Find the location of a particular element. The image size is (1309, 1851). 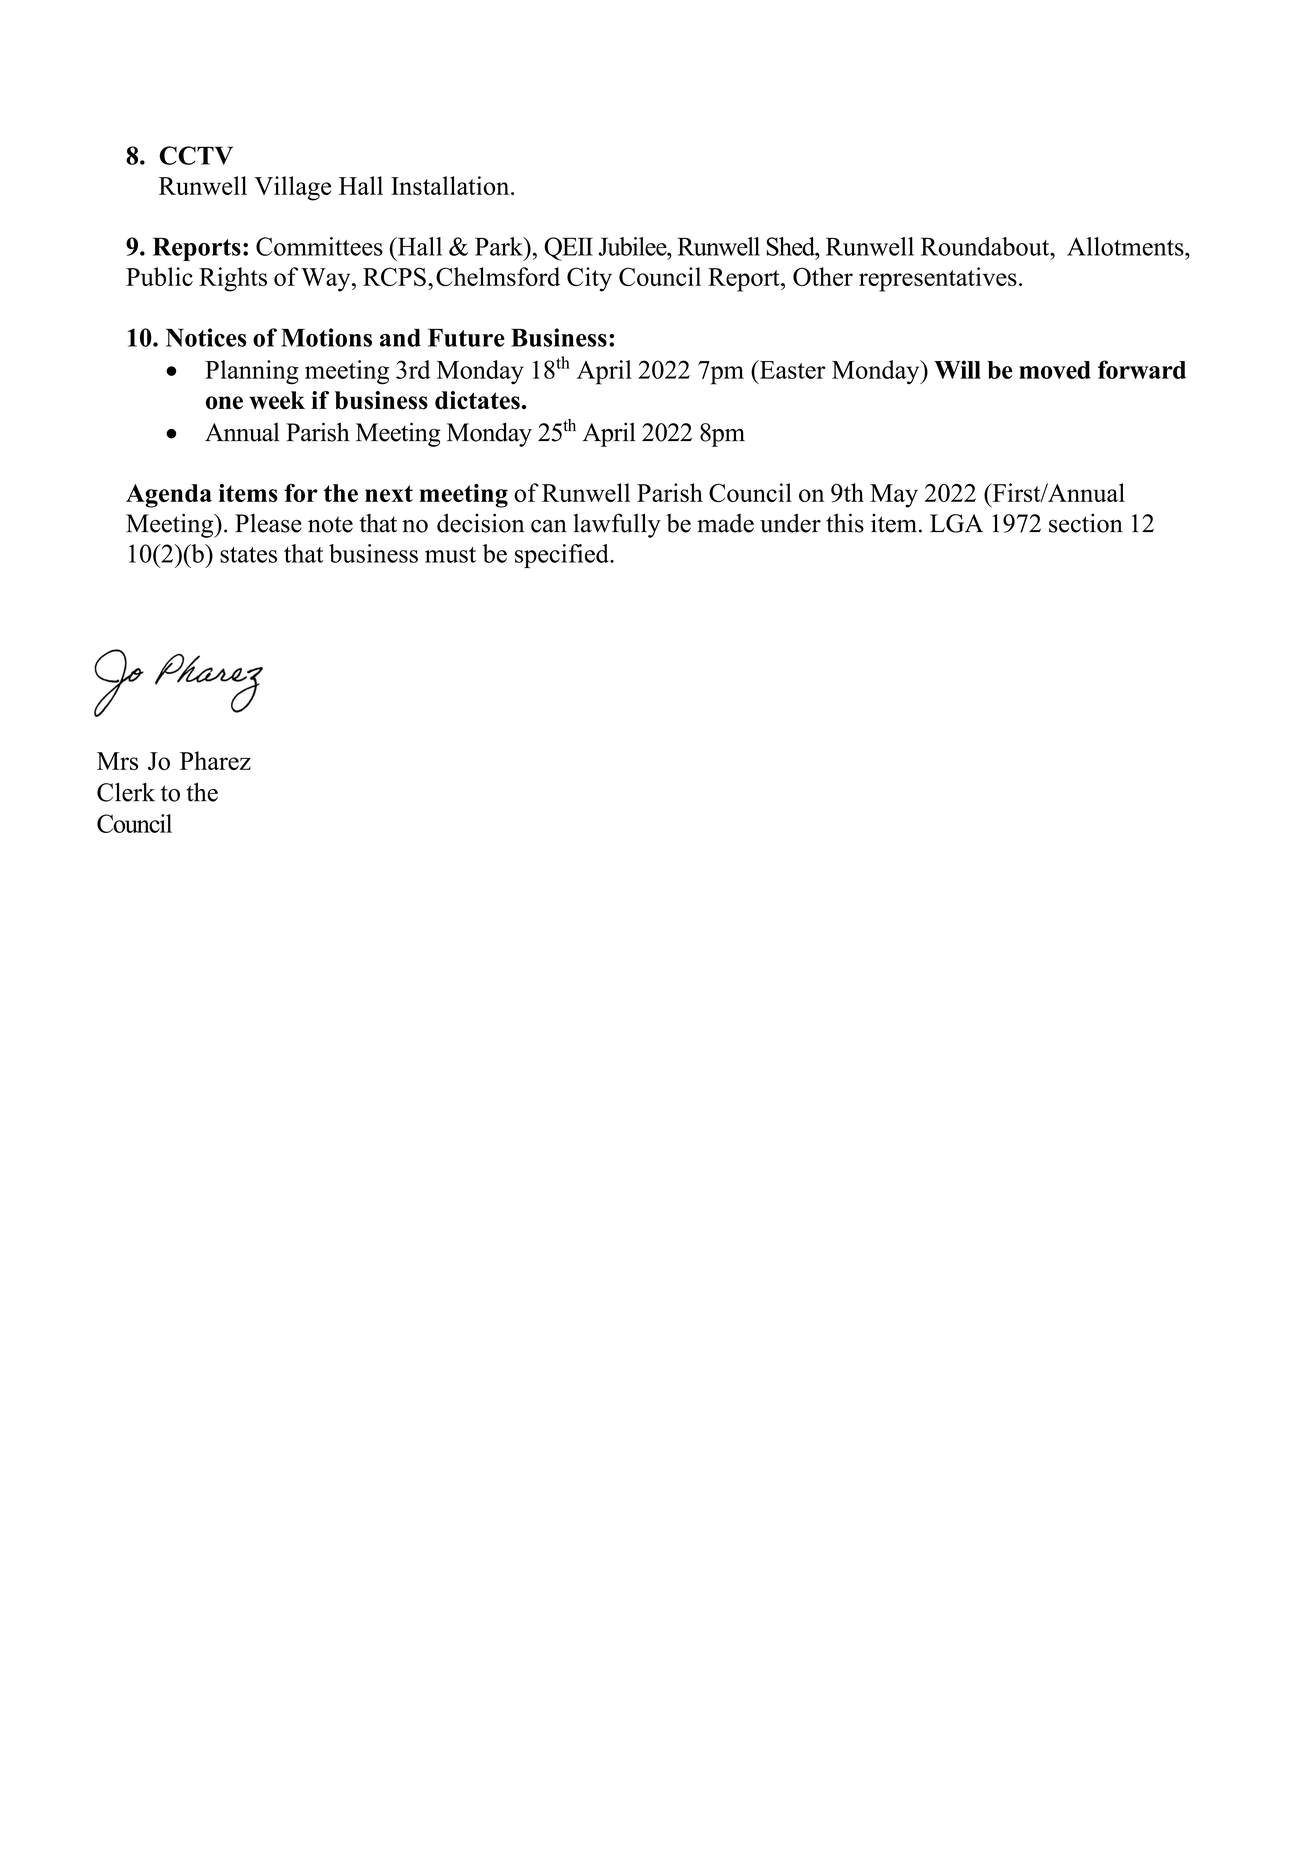

section is located at coordinates (1086, 523).
